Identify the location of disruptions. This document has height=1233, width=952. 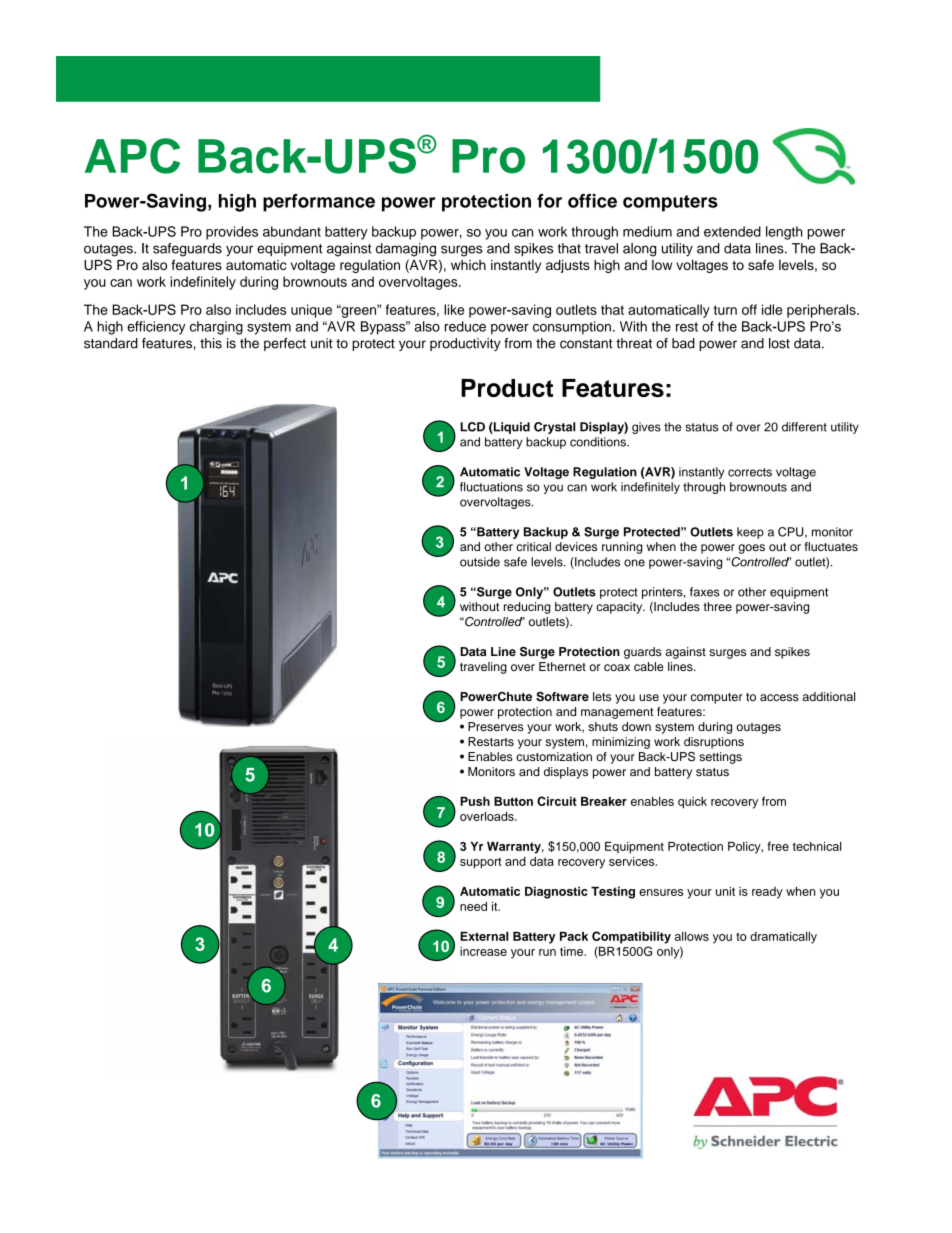
(714, 743).
